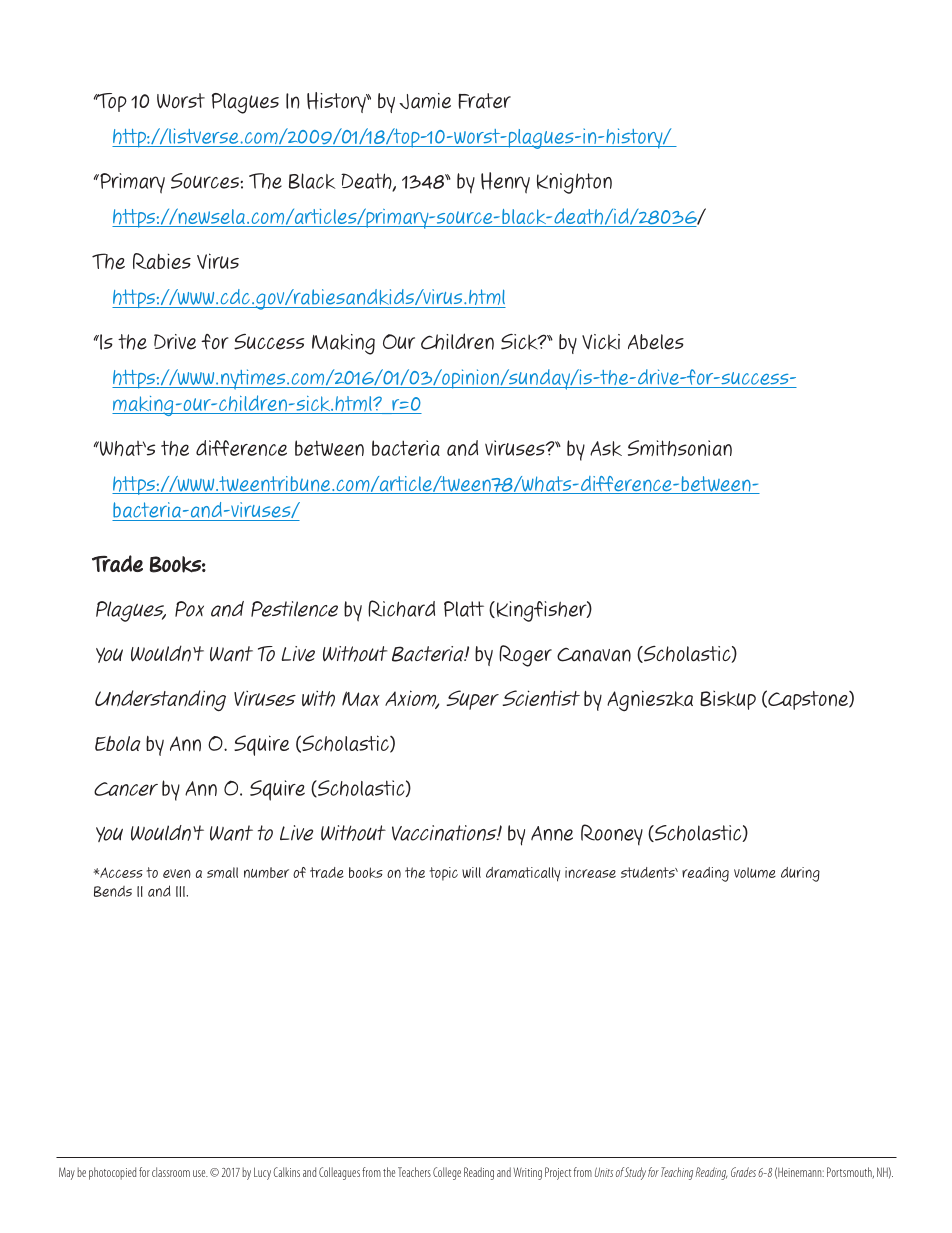 Image resolution: width=952 pixels, height=1233 pixels. I want to click on Henry, so click(505, 183).
